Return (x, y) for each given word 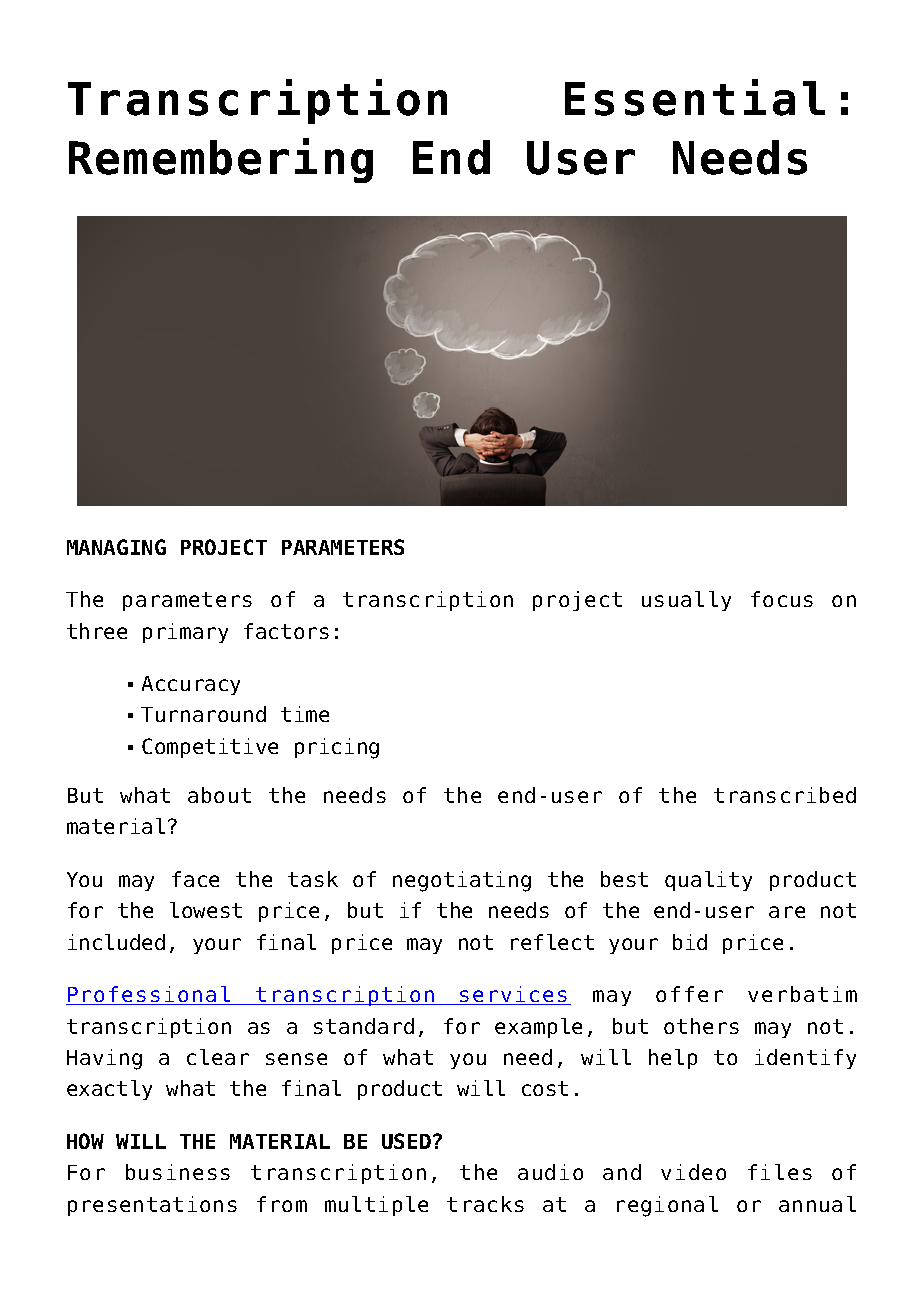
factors (286, 631)
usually (686, 601)
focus (782, 599)
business (178, 1172)
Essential (695, 97)
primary (185, 633)
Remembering (221, 160)
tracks (485, 1204)
